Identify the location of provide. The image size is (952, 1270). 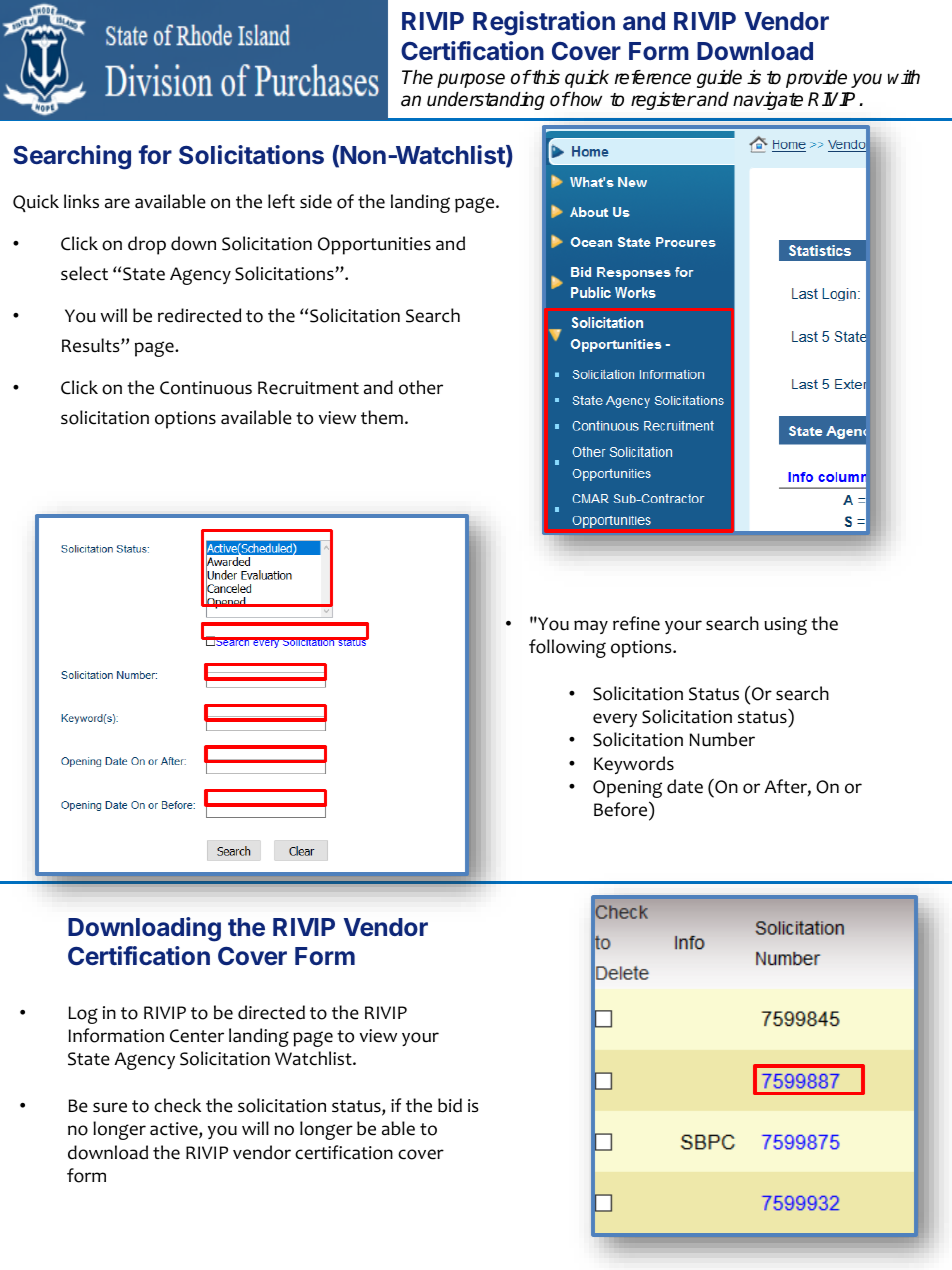
(816, 79).
